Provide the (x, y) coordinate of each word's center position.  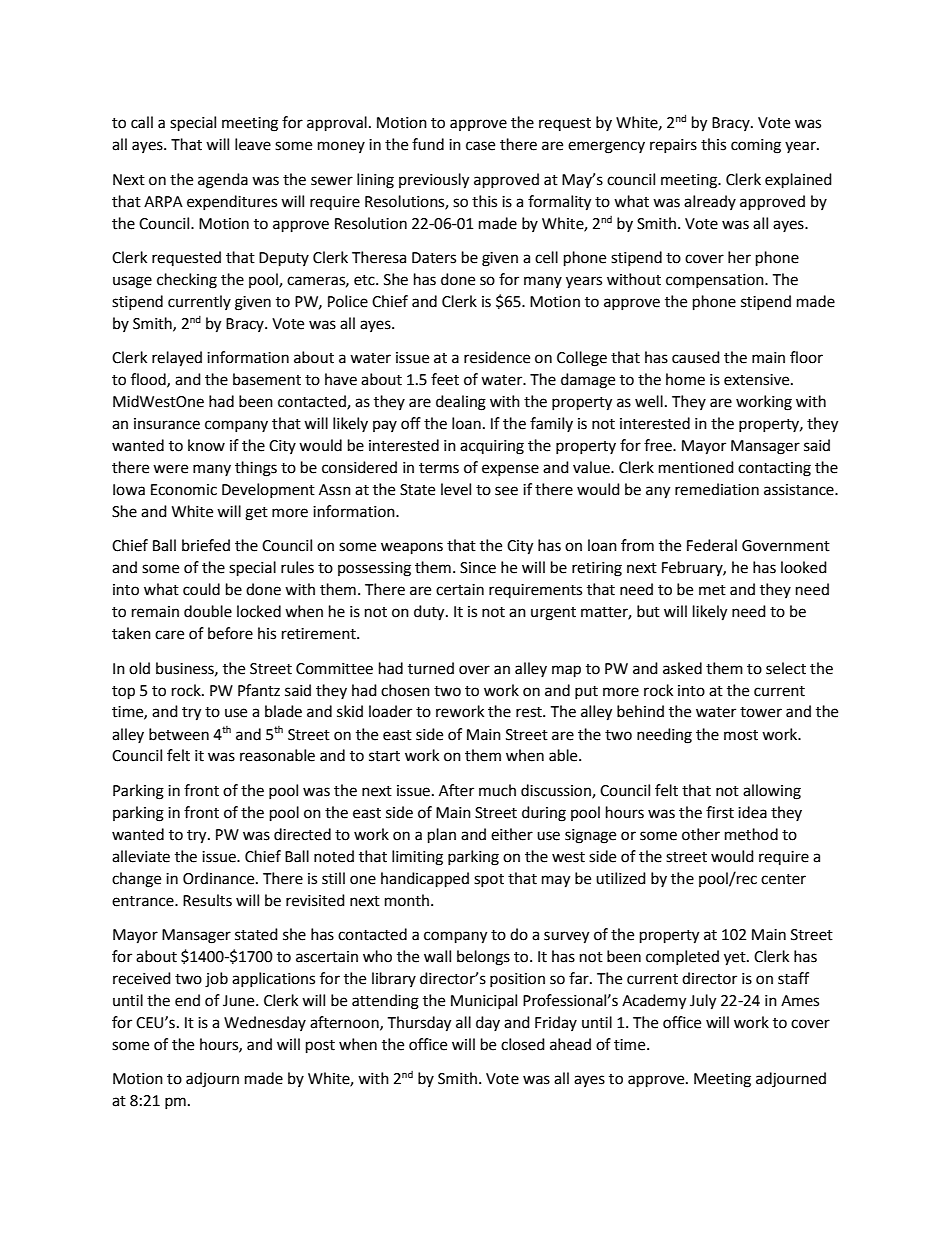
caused (696, 357)
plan (442, 836)
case (480, 146)
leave (253, 144)
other (701, 834)
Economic (184, 490)
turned (431, 668)
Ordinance (220, 878)
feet (445, 379)
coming (756, 146)
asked (682, 668)
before (230, 633)
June (240, 1001)
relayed (177, 359)
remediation (717, 489)
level (456, 489)
